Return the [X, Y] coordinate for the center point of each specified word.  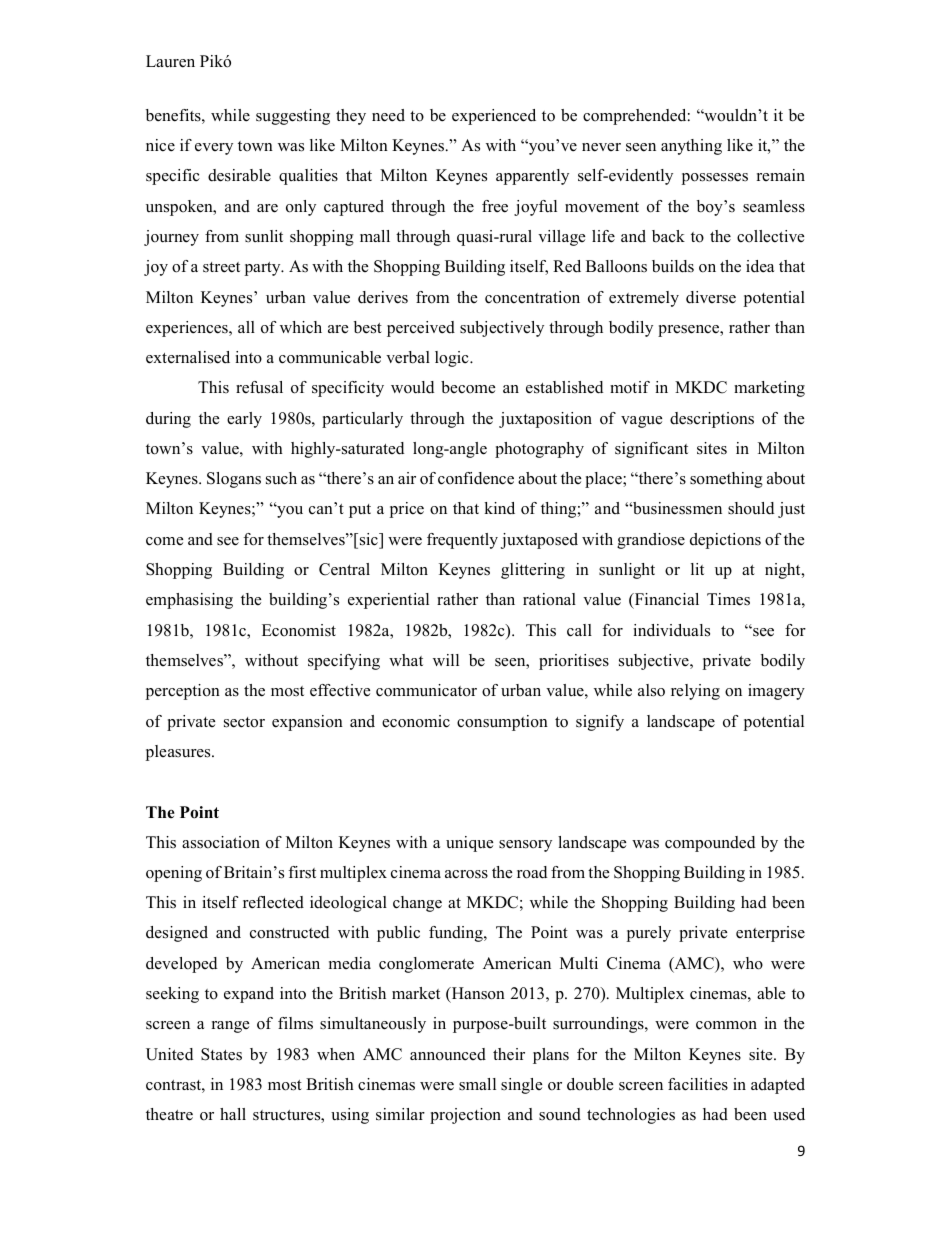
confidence [476, 478]
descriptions [712, 420]
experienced [494, 117]
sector [244, 722]
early [244, 420]
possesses [715, 179]
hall [233, 1114]
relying [695, 692]
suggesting [293, 117]
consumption [502, 723]
